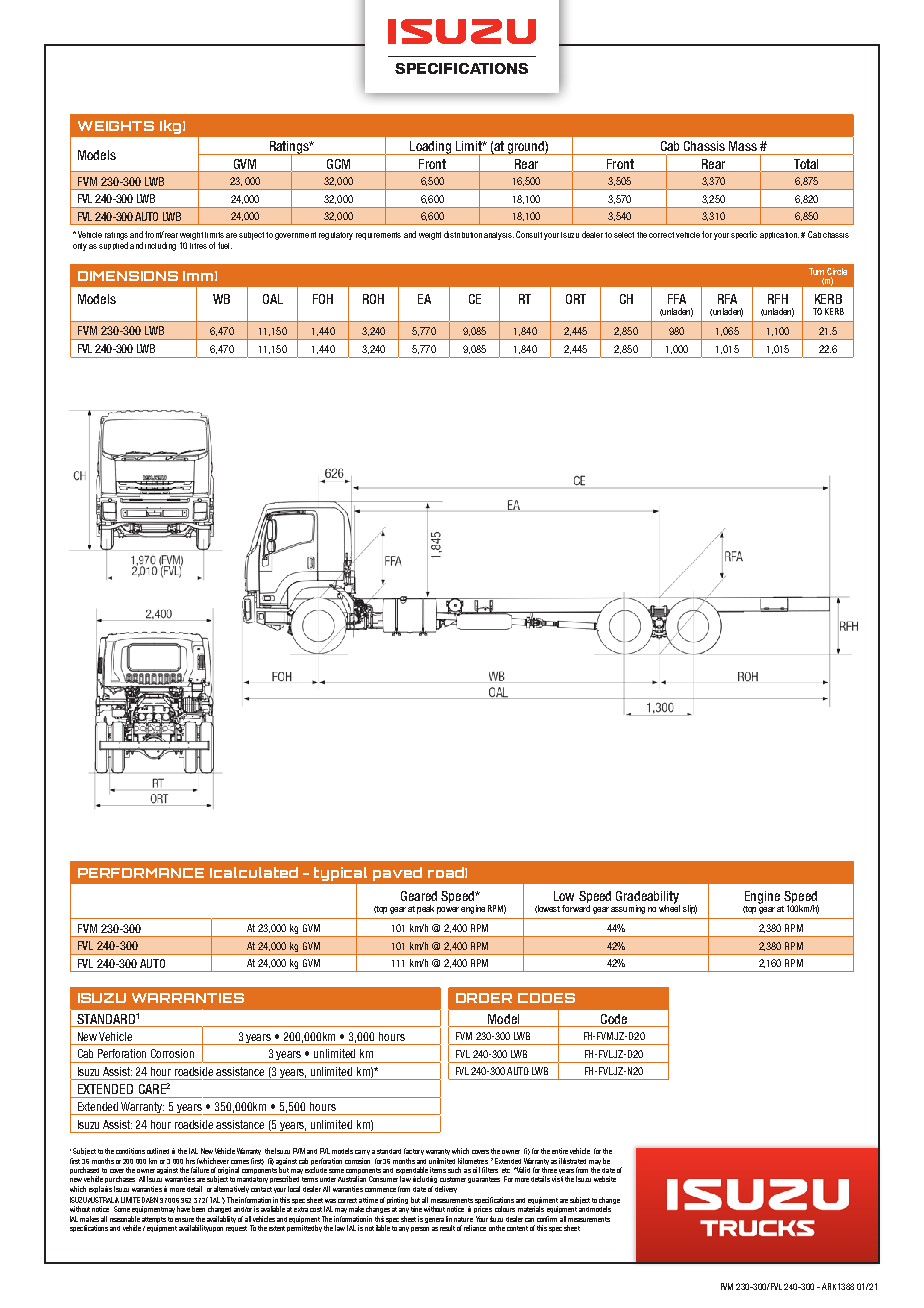 The width and height of the image is (924, 1308). Describe the element at coordinates (141, 873) in the image. I see `PERFORMANCE` at that location.
